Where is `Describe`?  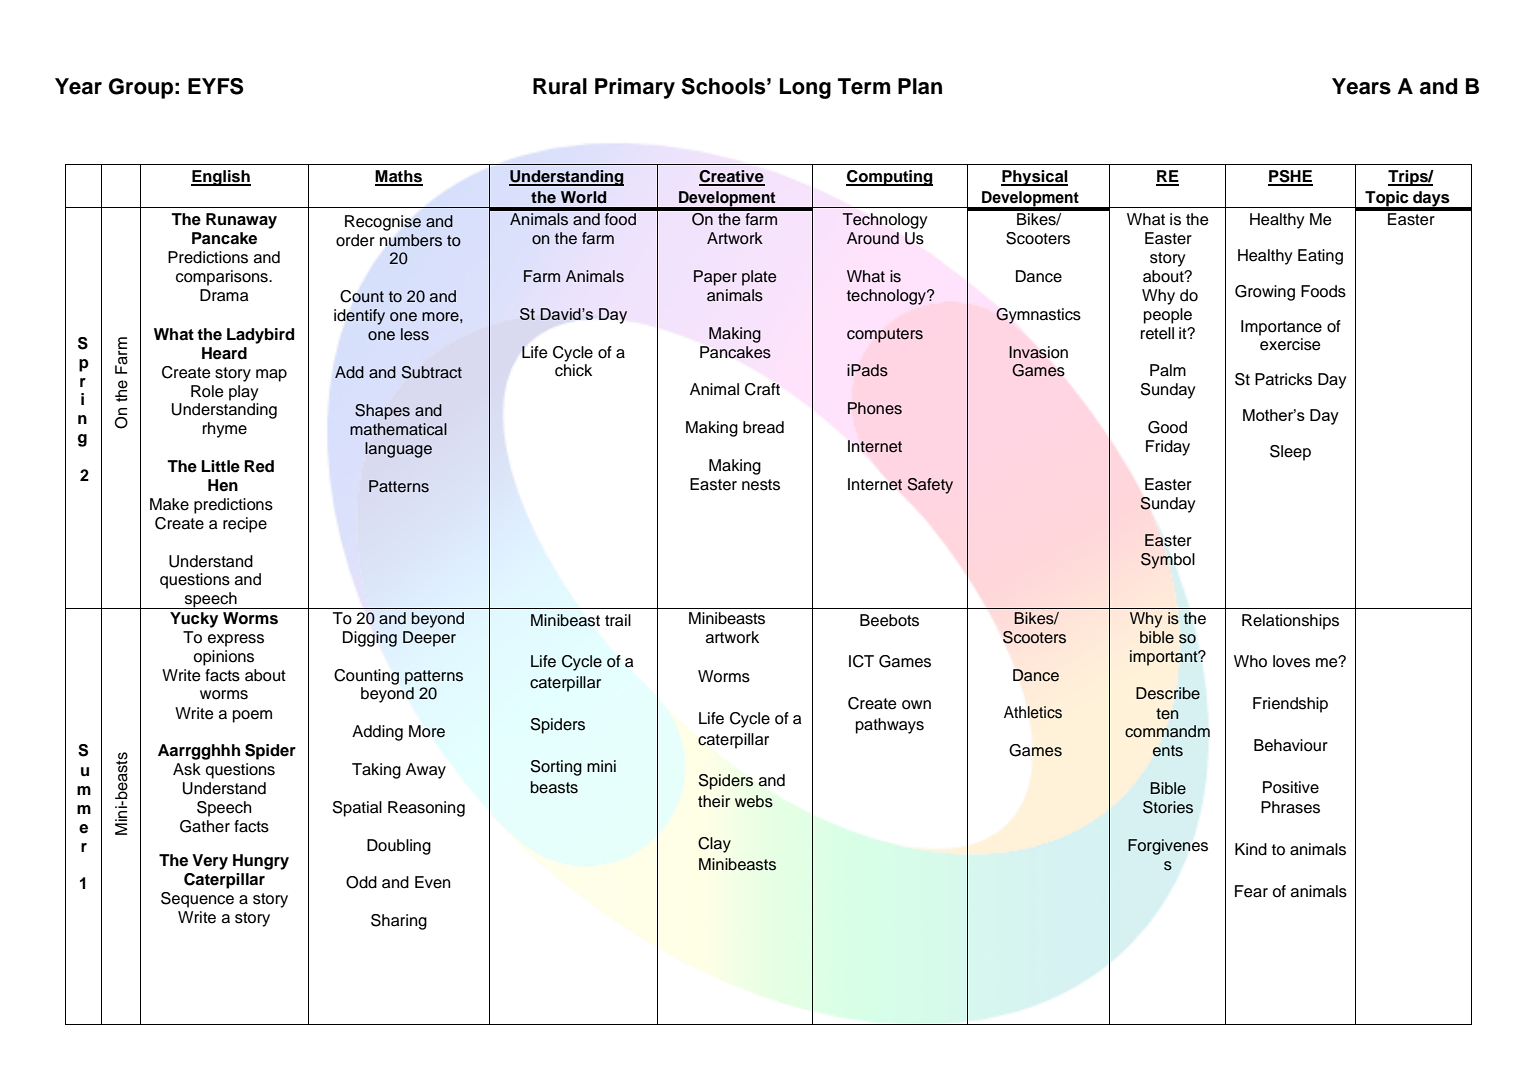
Describe is located at coordinates (1168, 693).
